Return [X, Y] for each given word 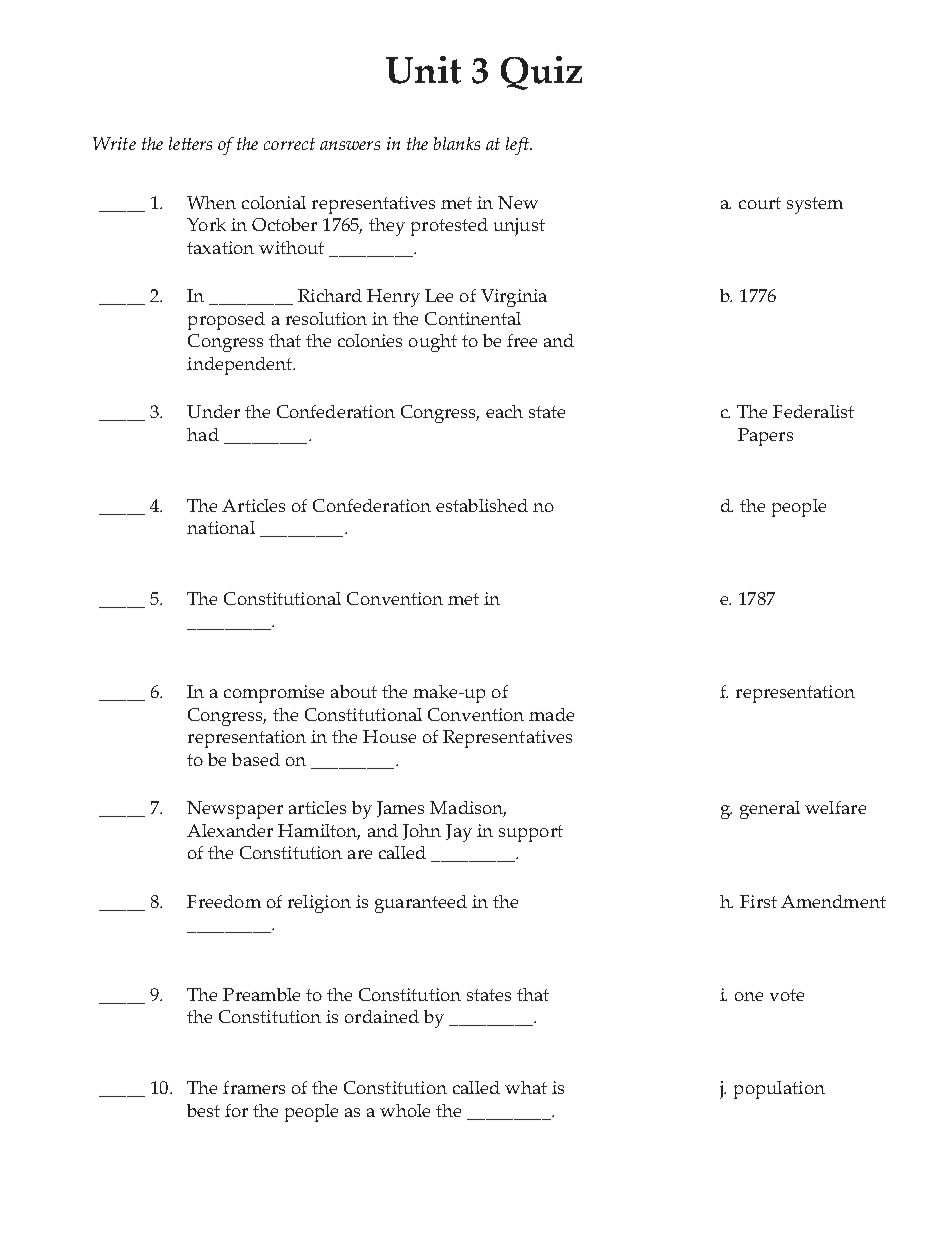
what [526, 1087]
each [504, 411]
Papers [765, 437]
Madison [468, 809]
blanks [457, 143]
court [760, 203]
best [203, 1110]
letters [190, 143]
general [770, 810]
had [203, 434]
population [779, 1090]
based [256, 759]
